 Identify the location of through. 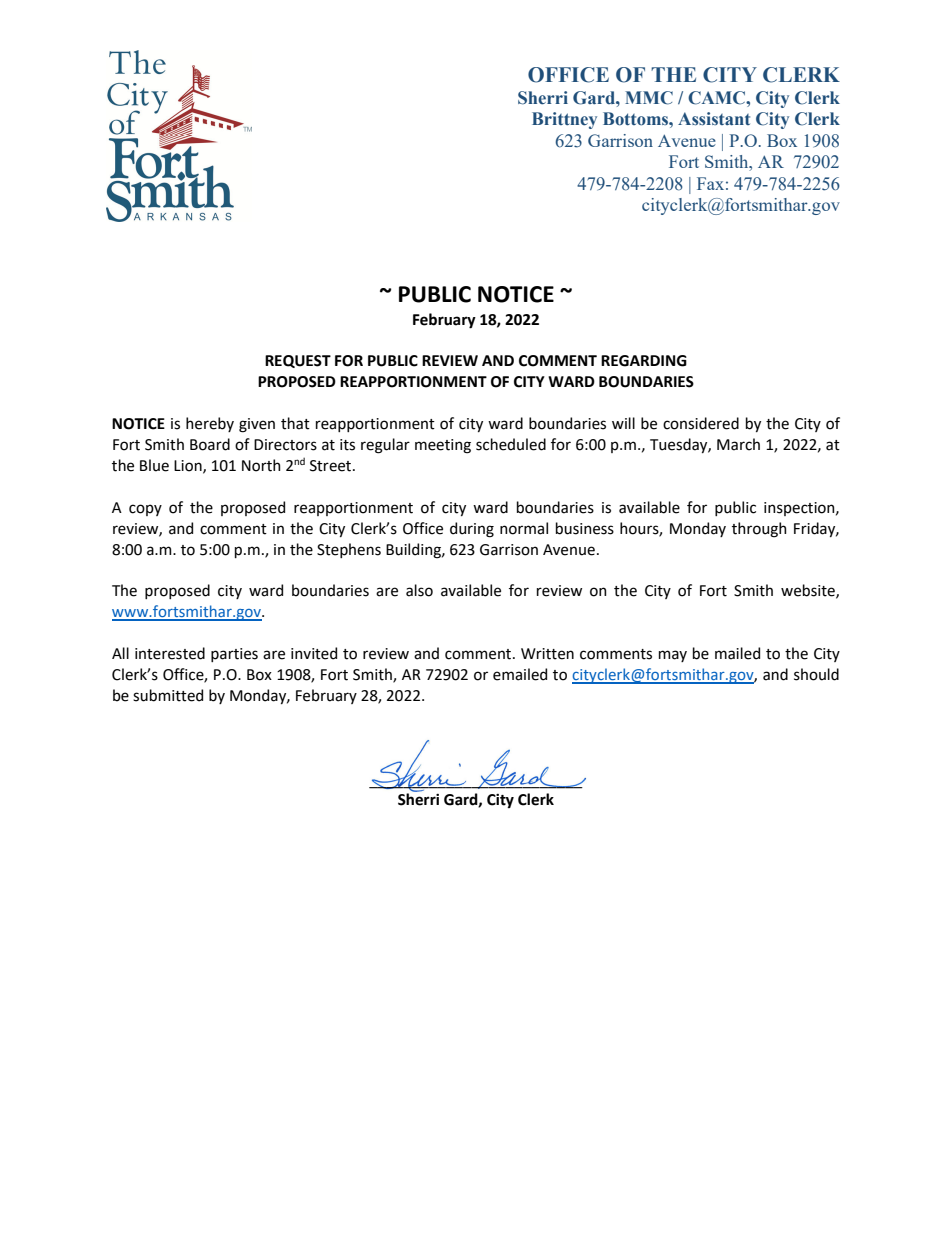
(759, 530).
